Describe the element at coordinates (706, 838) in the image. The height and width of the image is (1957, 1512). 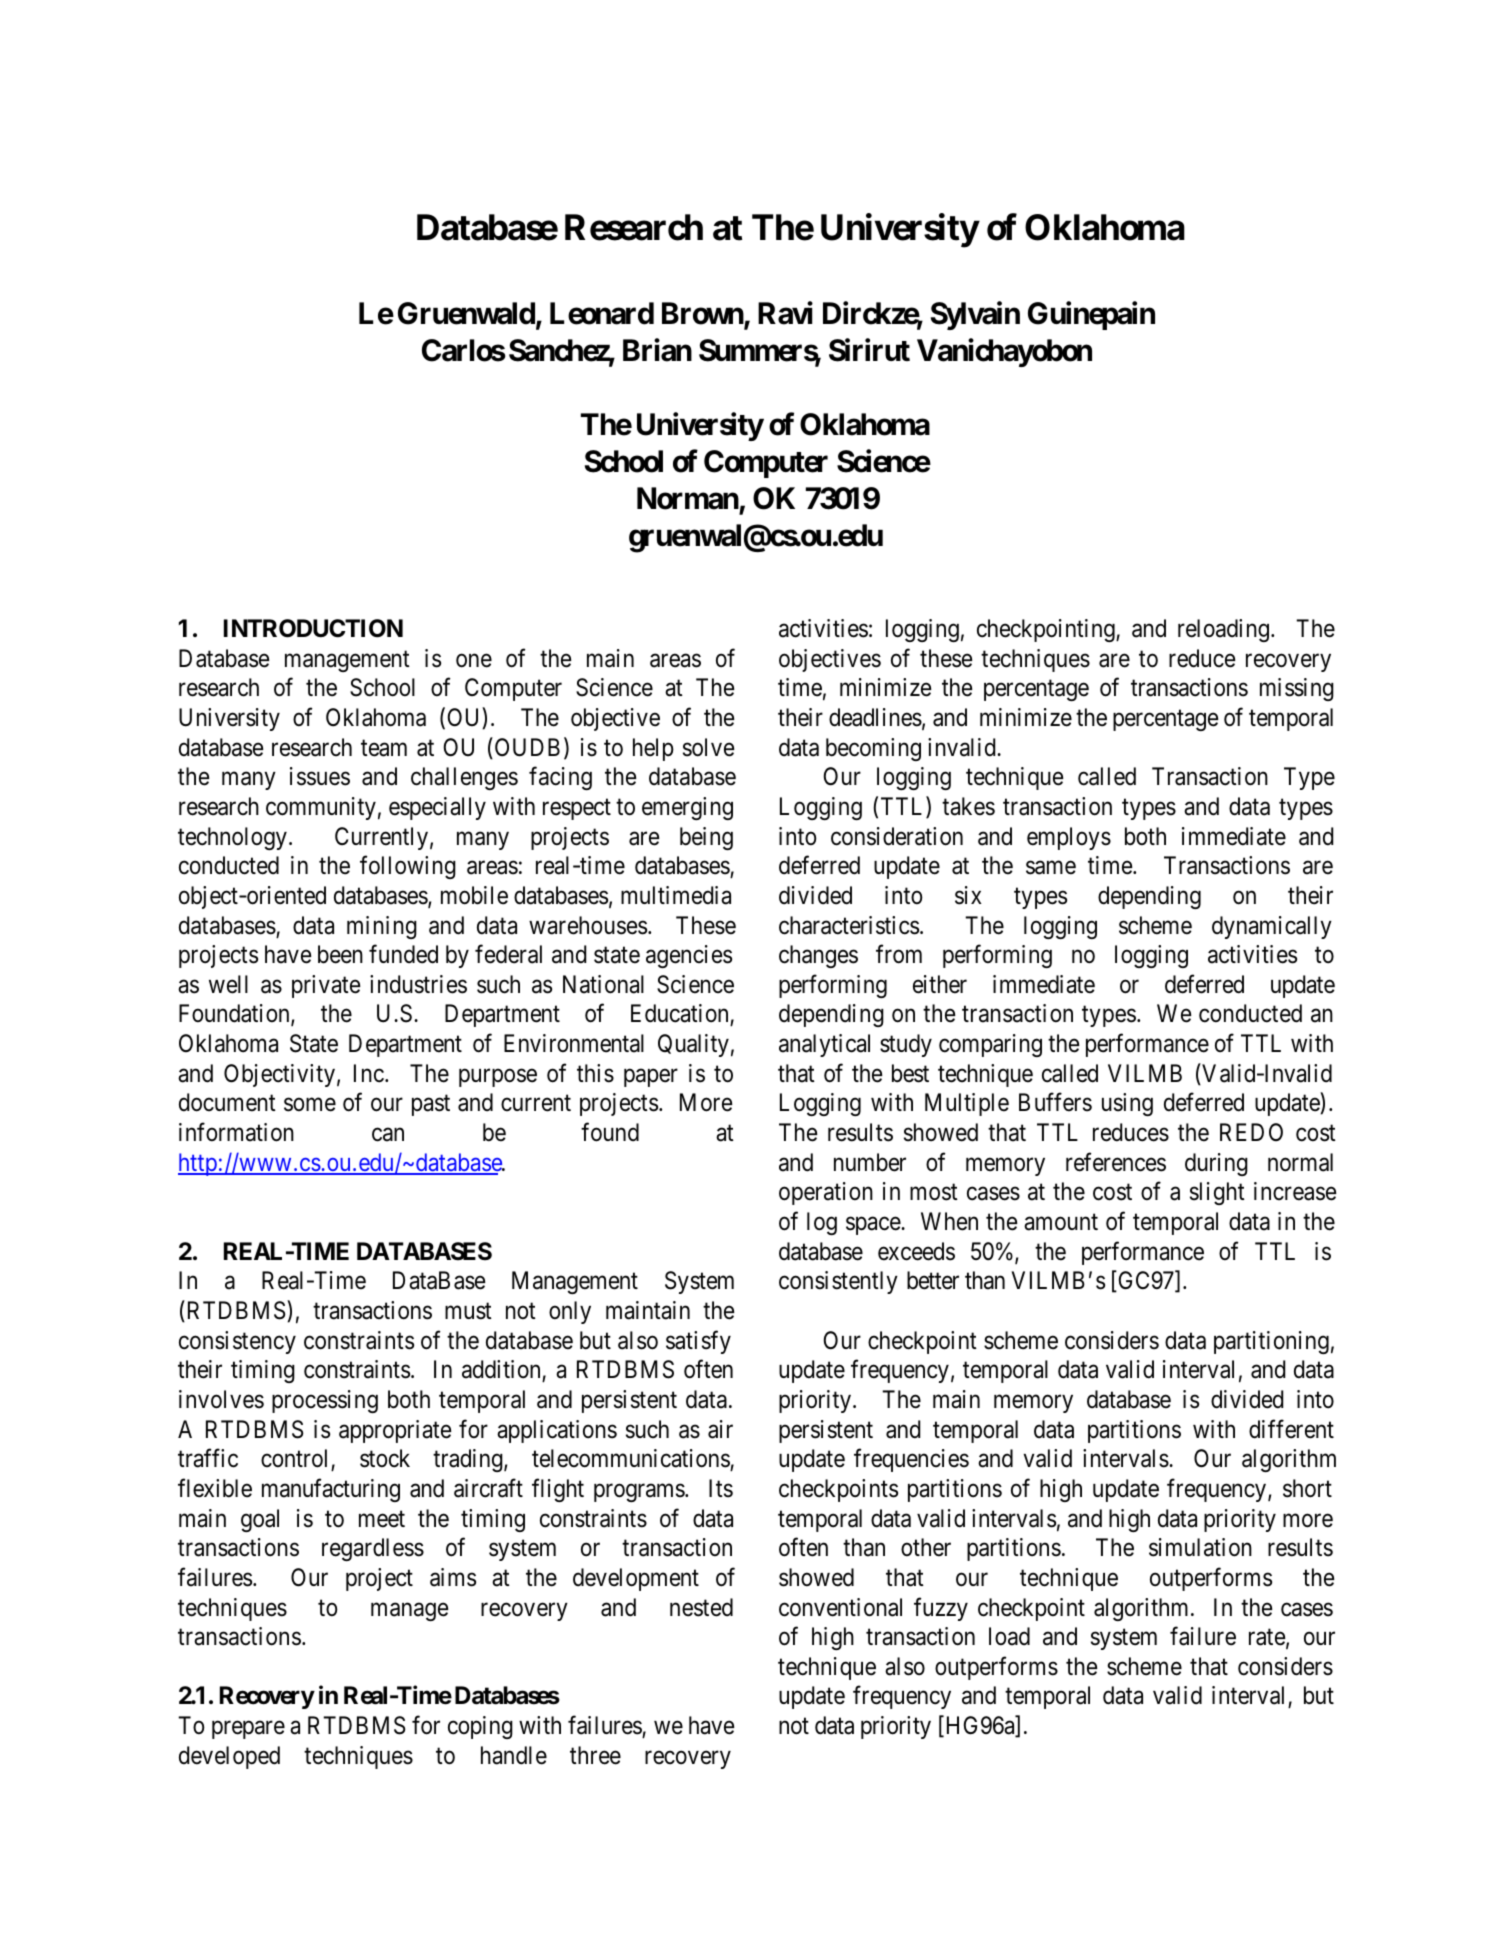
I see `being` at that location.
